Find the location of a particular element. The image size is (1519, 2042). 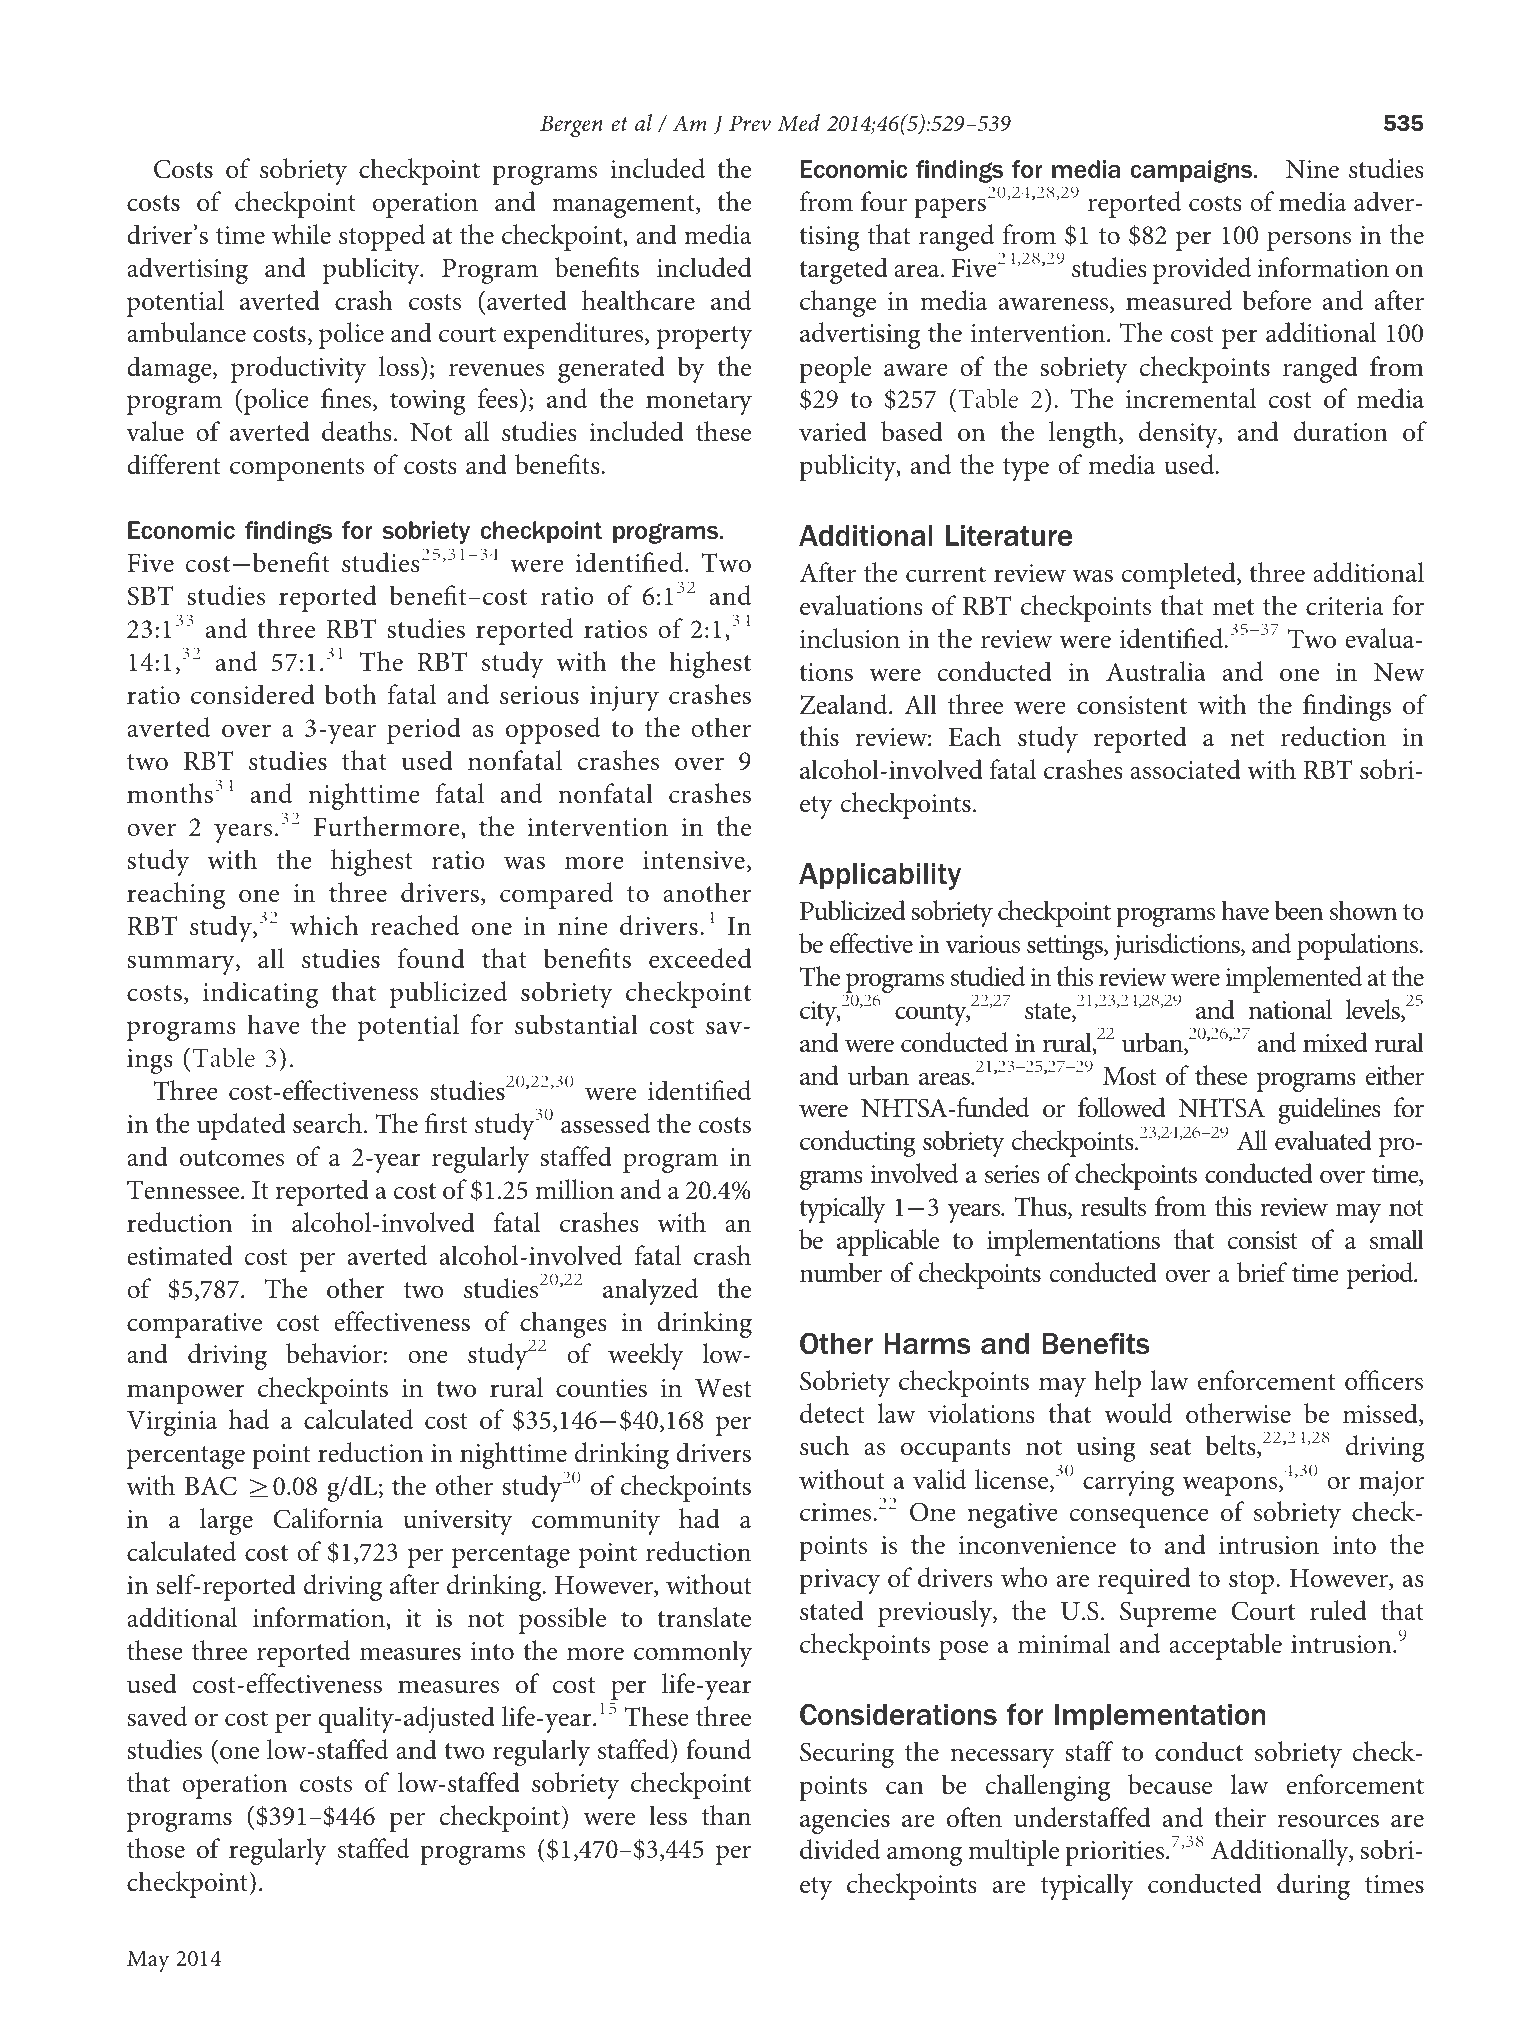

those is located at coordinates (156, 1848).
